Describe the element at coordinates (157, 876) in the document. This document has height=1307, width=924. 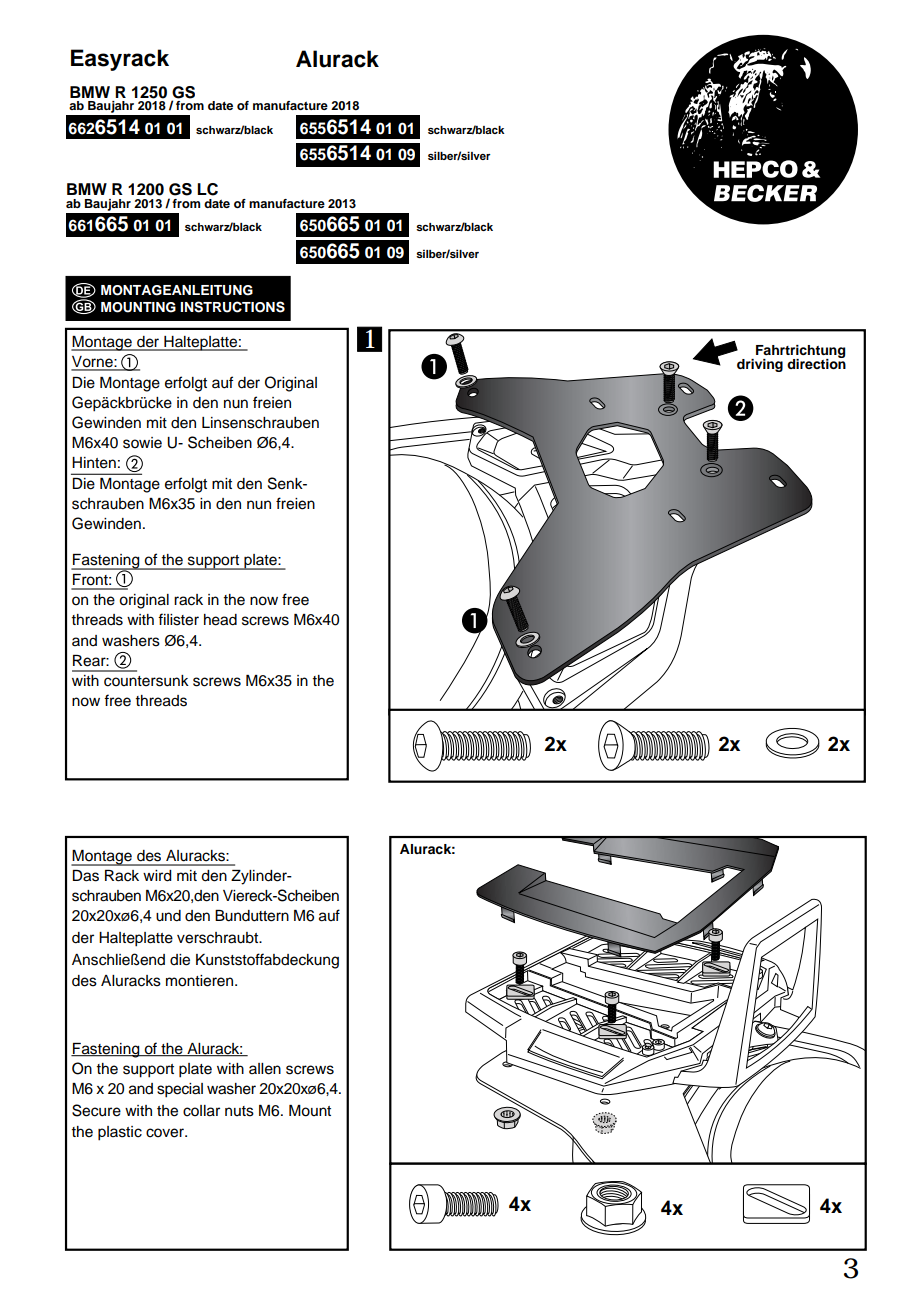
I see `wird` at that location.
